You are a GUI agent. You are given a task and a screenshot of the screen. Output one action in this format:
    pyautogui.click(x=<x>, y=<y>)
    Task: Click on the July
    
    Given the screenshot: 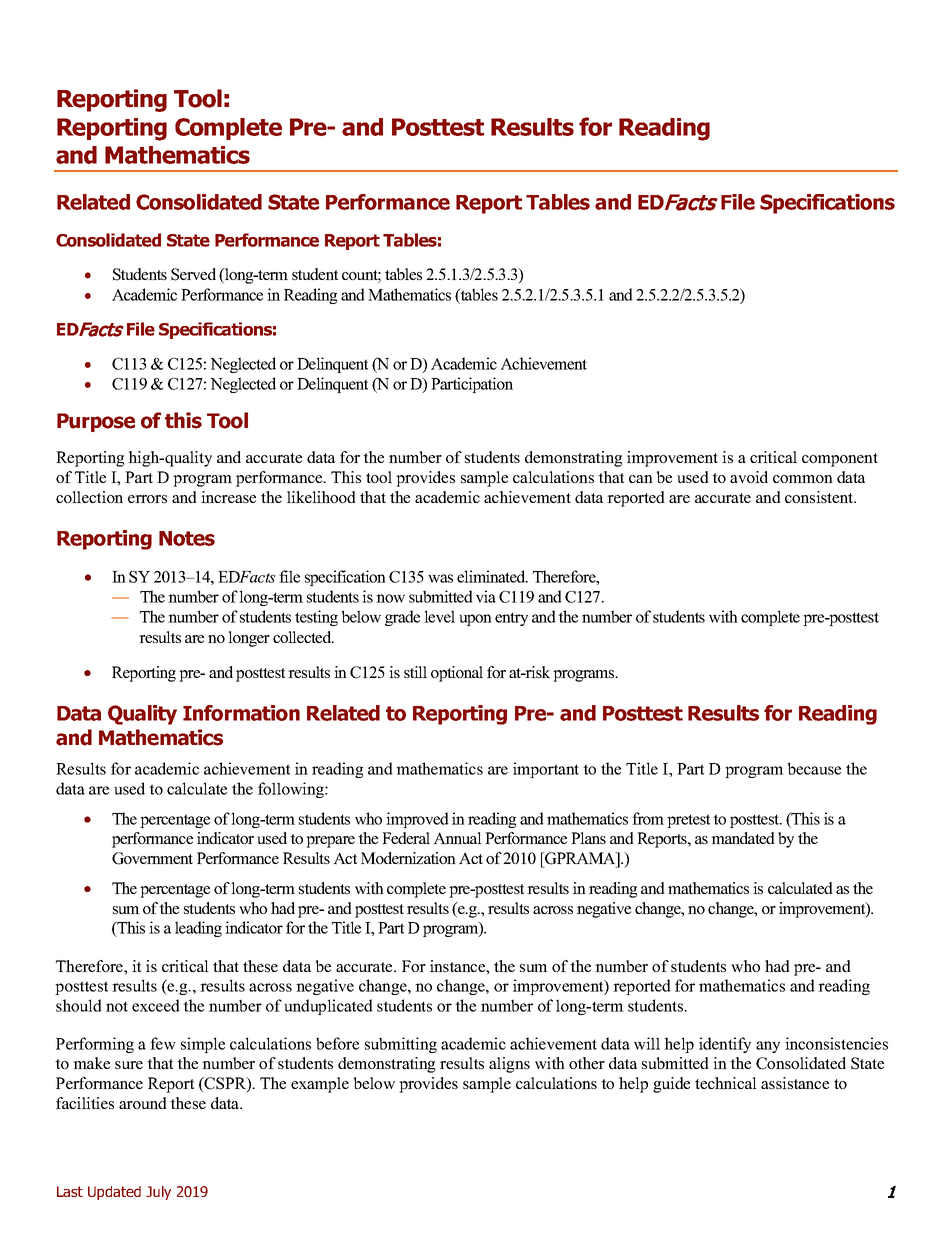 What is the action you would take?
    pyautogui.click(x=158, y=1193)
